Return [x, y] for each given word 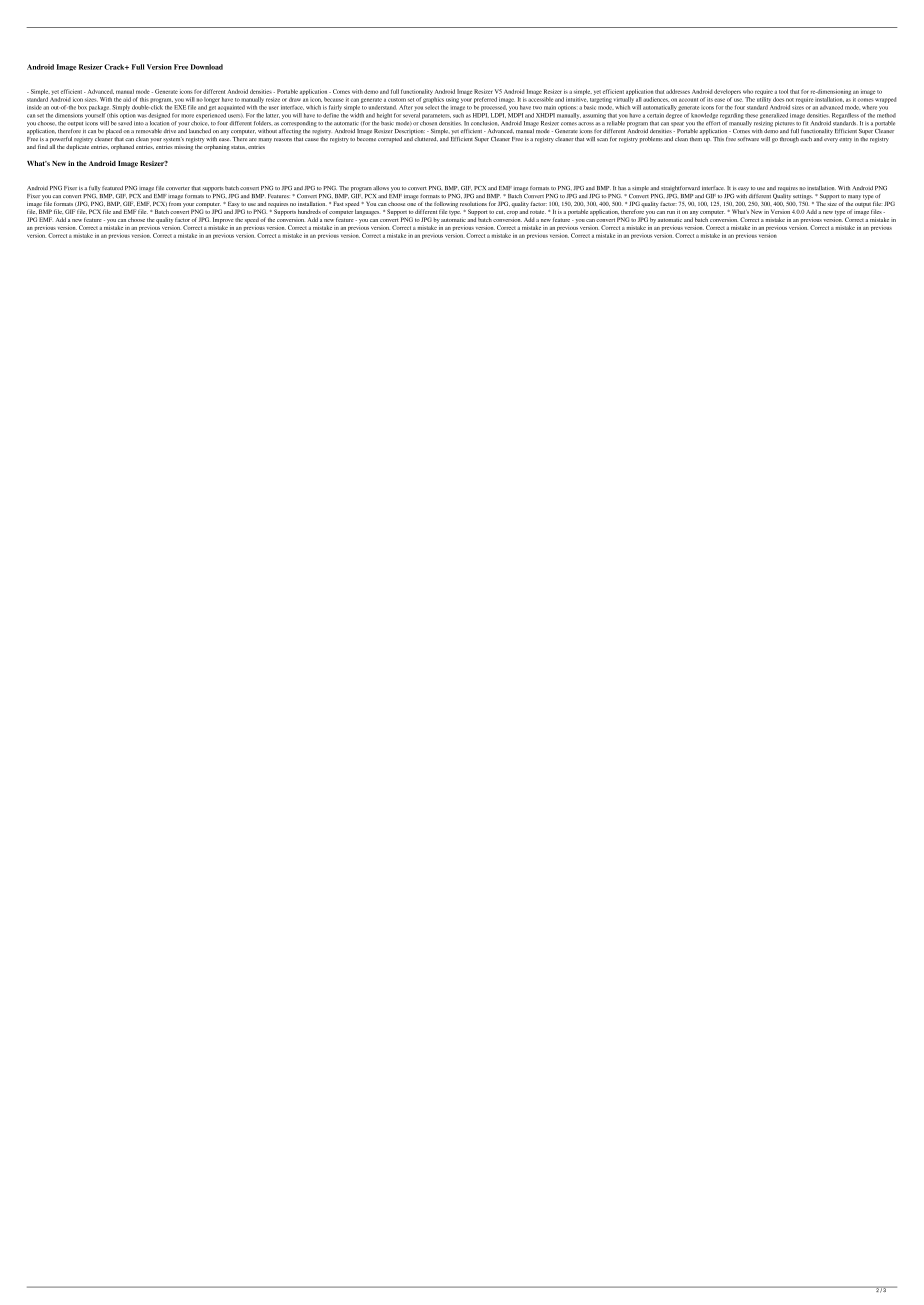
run [671, 212]
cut [500, 212]
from [175, 202]
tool [783, 91]
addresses [678, 91]
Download [207, 67]
